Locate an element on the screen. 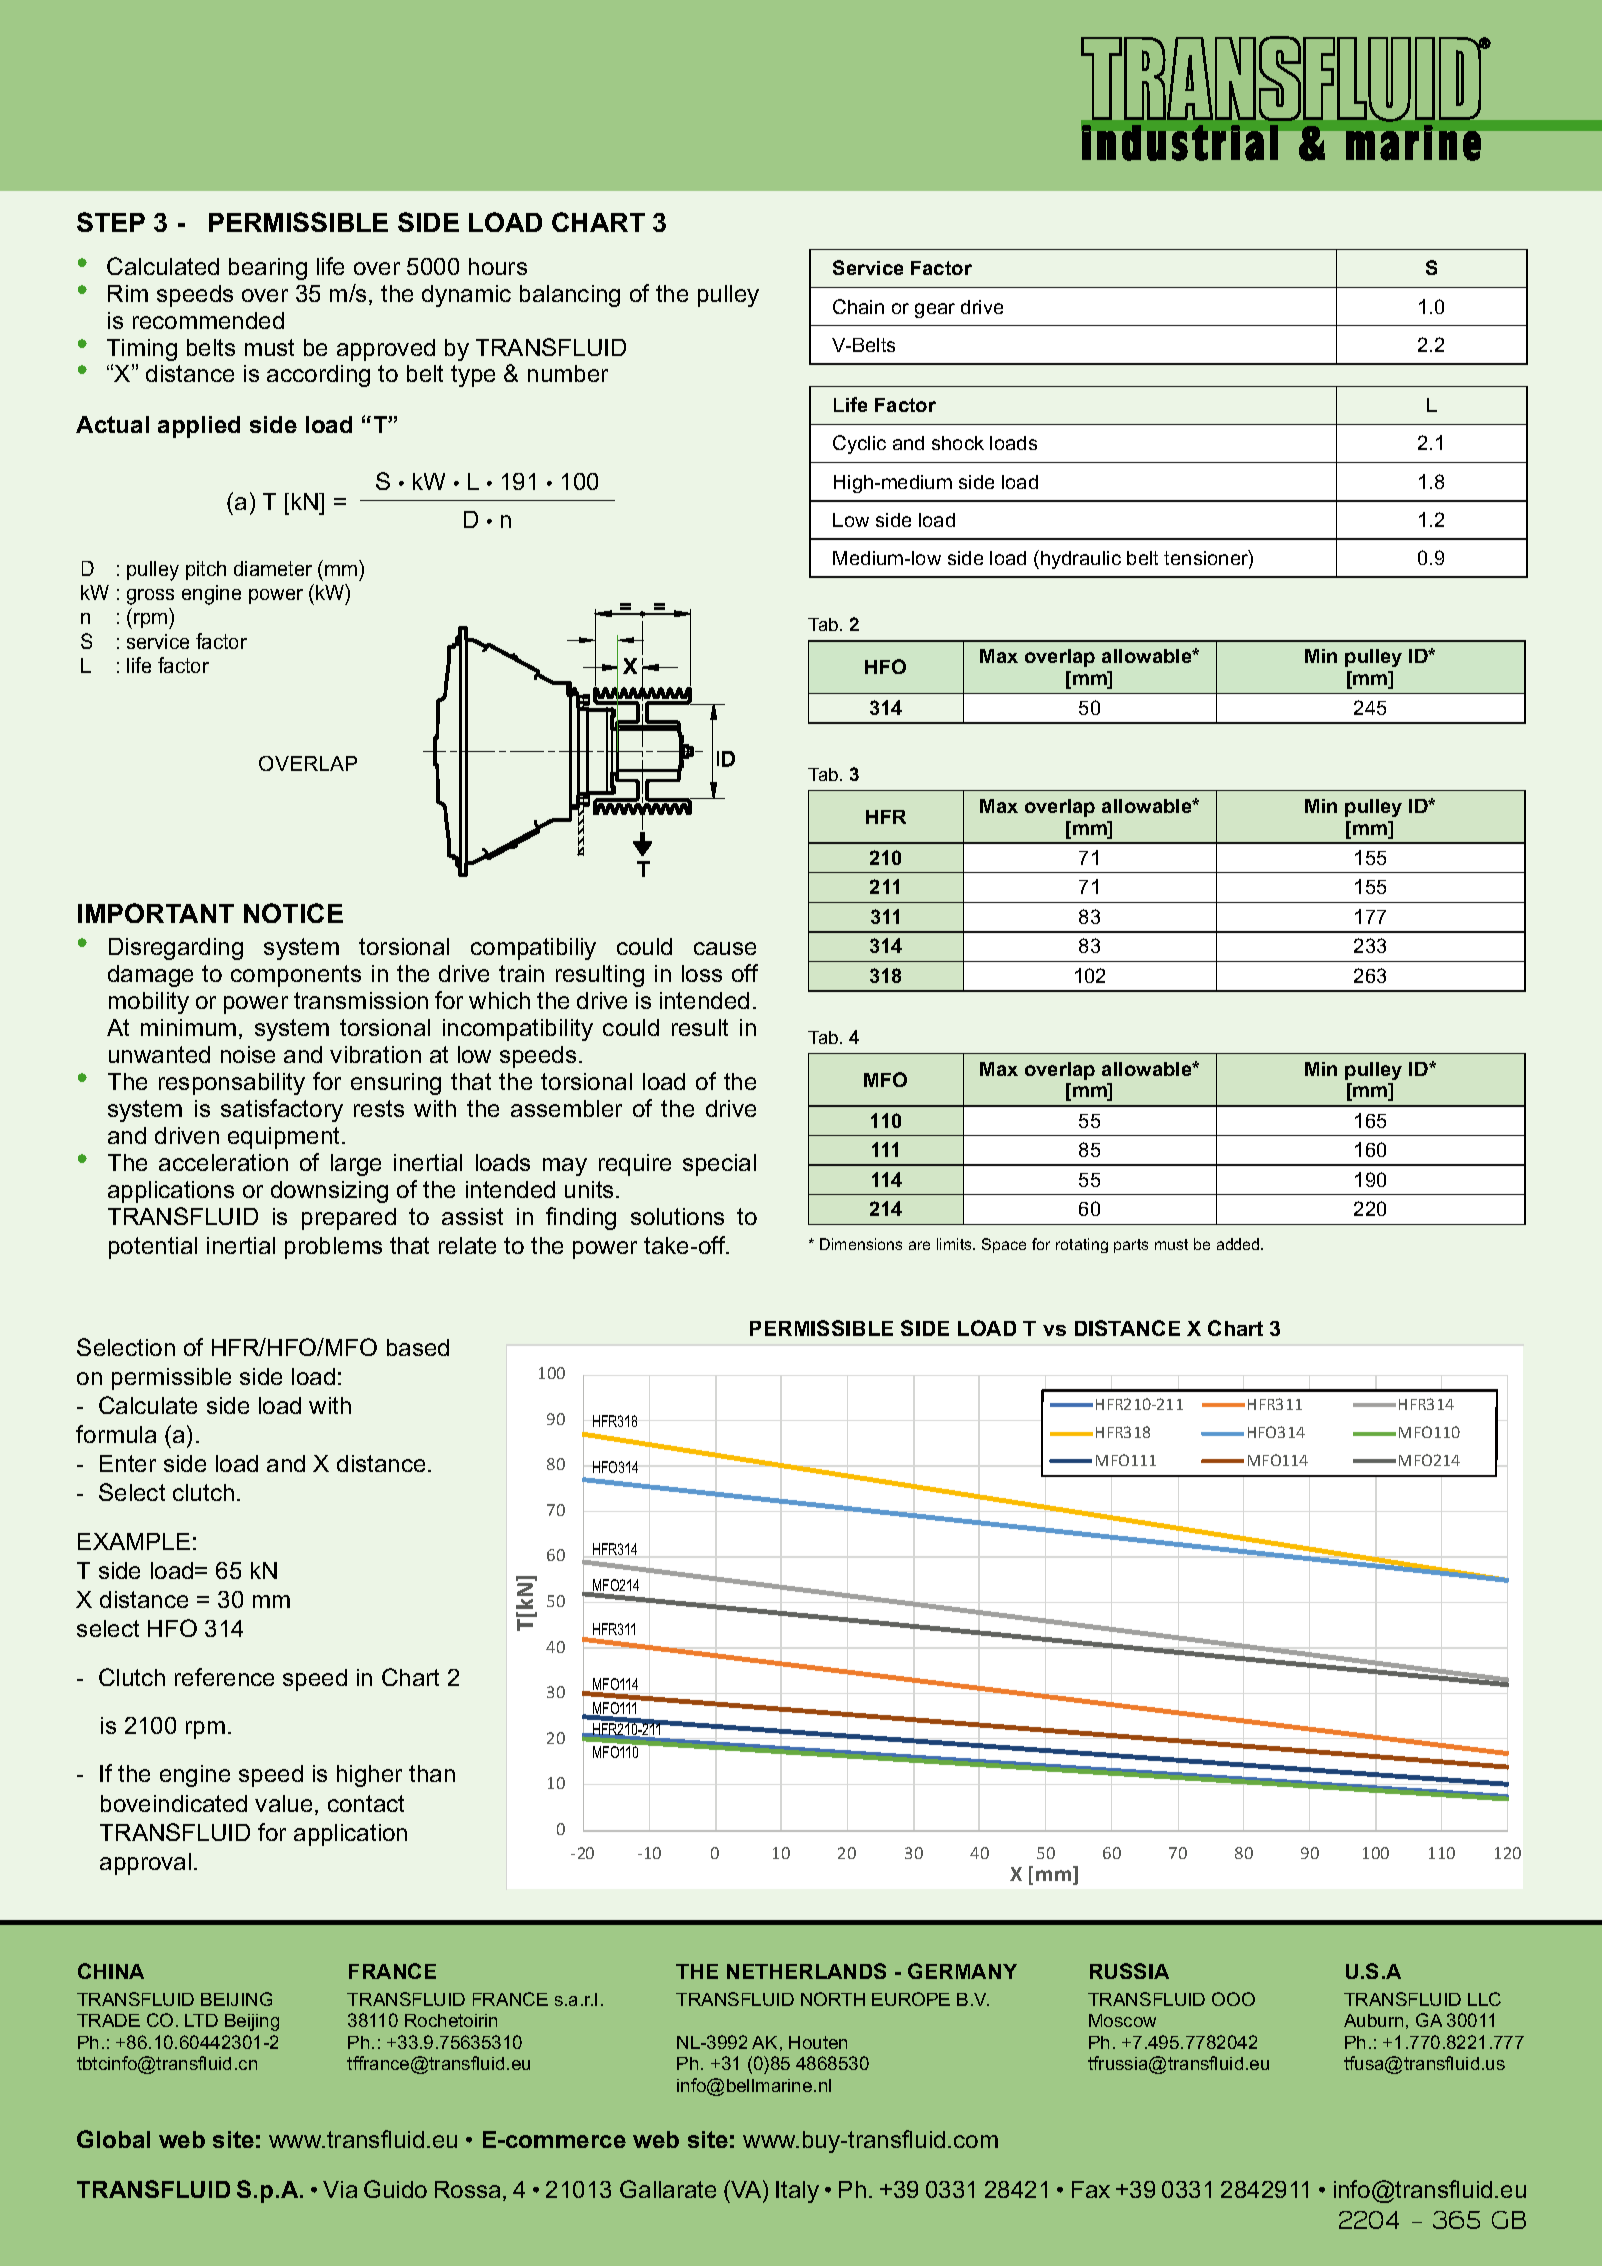 The height and width of the screenshot is (2266, 1602). bearing is located at coordinates (268, 269).
